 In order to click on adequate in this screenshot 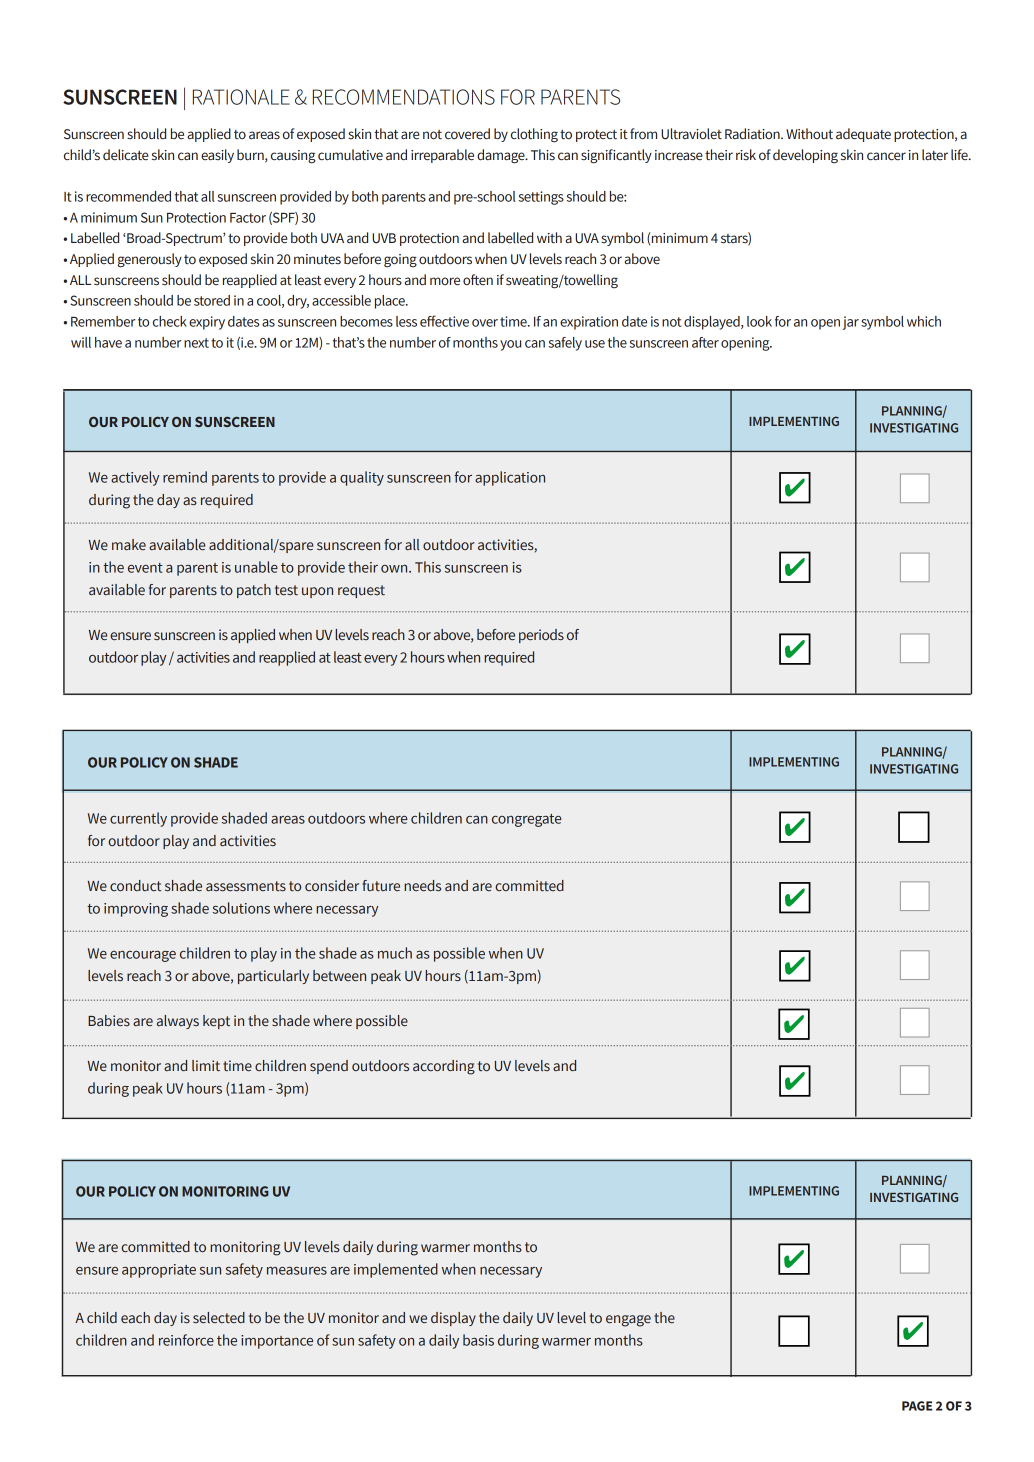, I will do `click(863, 135)`.
